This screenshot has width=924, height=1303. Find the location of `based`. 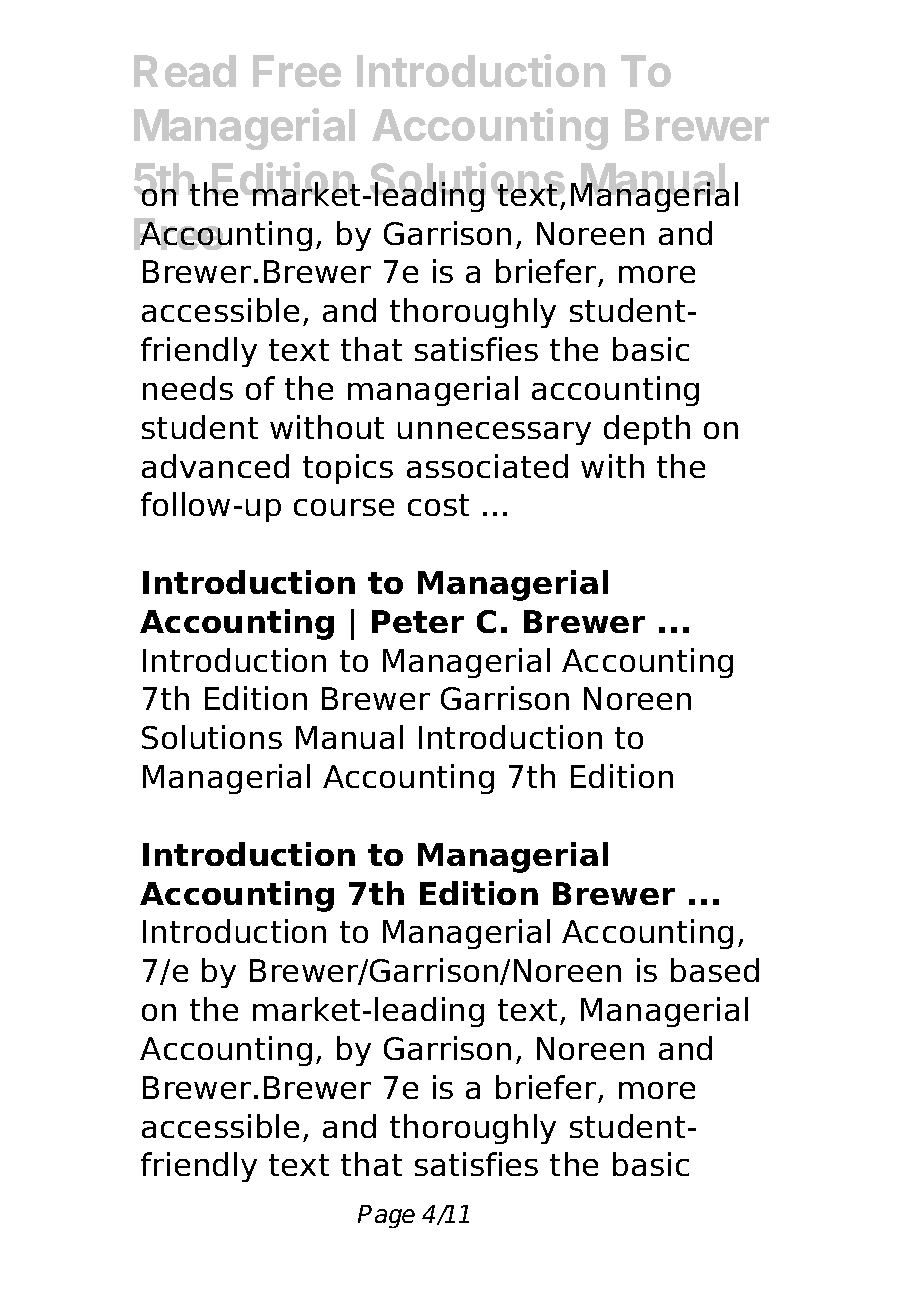

based is located at coordinates (715, 970).
